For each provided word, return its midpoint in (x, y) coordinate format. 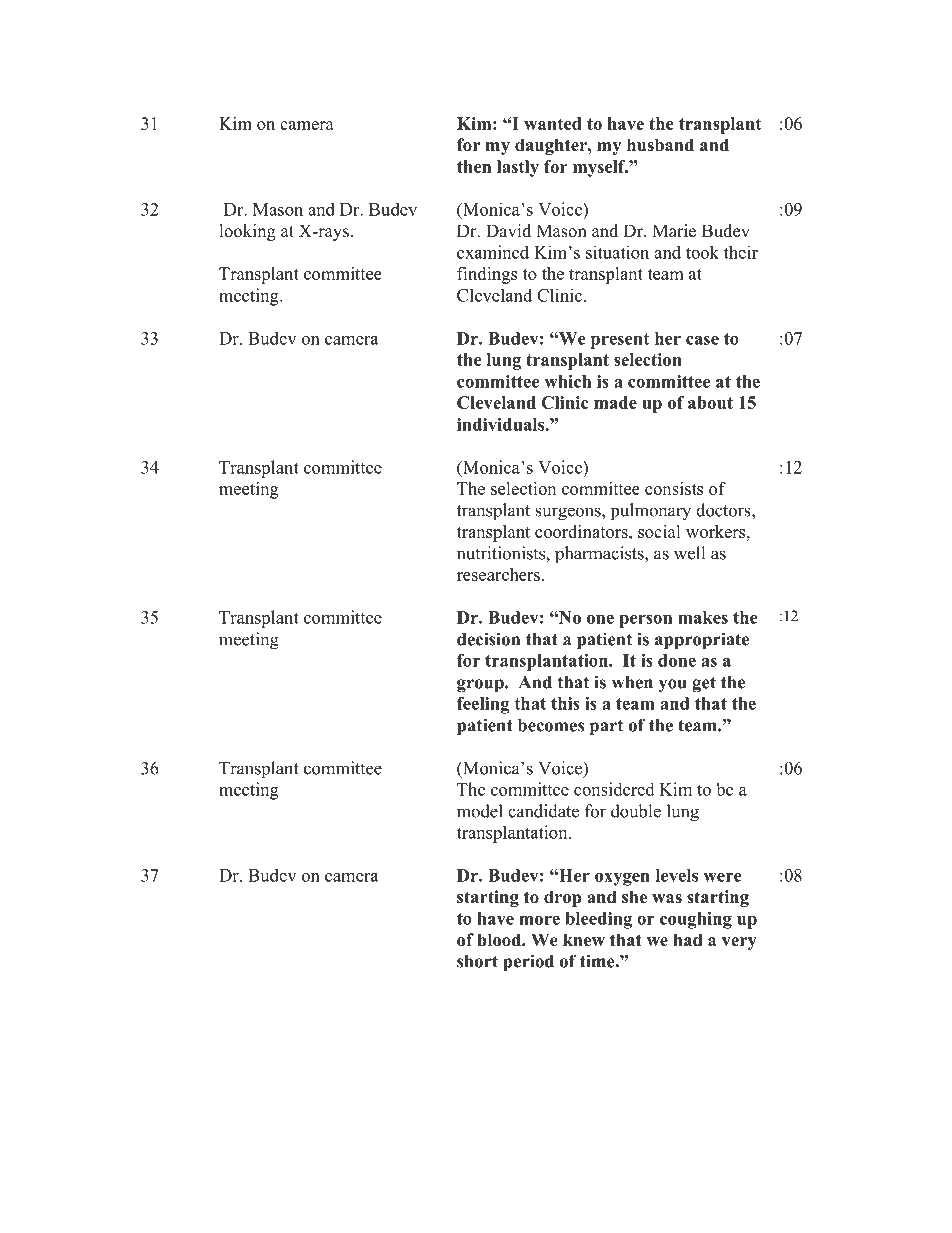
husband (660, 145)
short (477, 961)
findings (487, 275)
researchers (498, 574)
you (673, 686)
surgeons (569, 514)
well (689, 553)
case (702, 340)
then (474, 166)
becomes (551, 725)
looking (248, 232)
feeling (483, 705)
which (567, 381)
